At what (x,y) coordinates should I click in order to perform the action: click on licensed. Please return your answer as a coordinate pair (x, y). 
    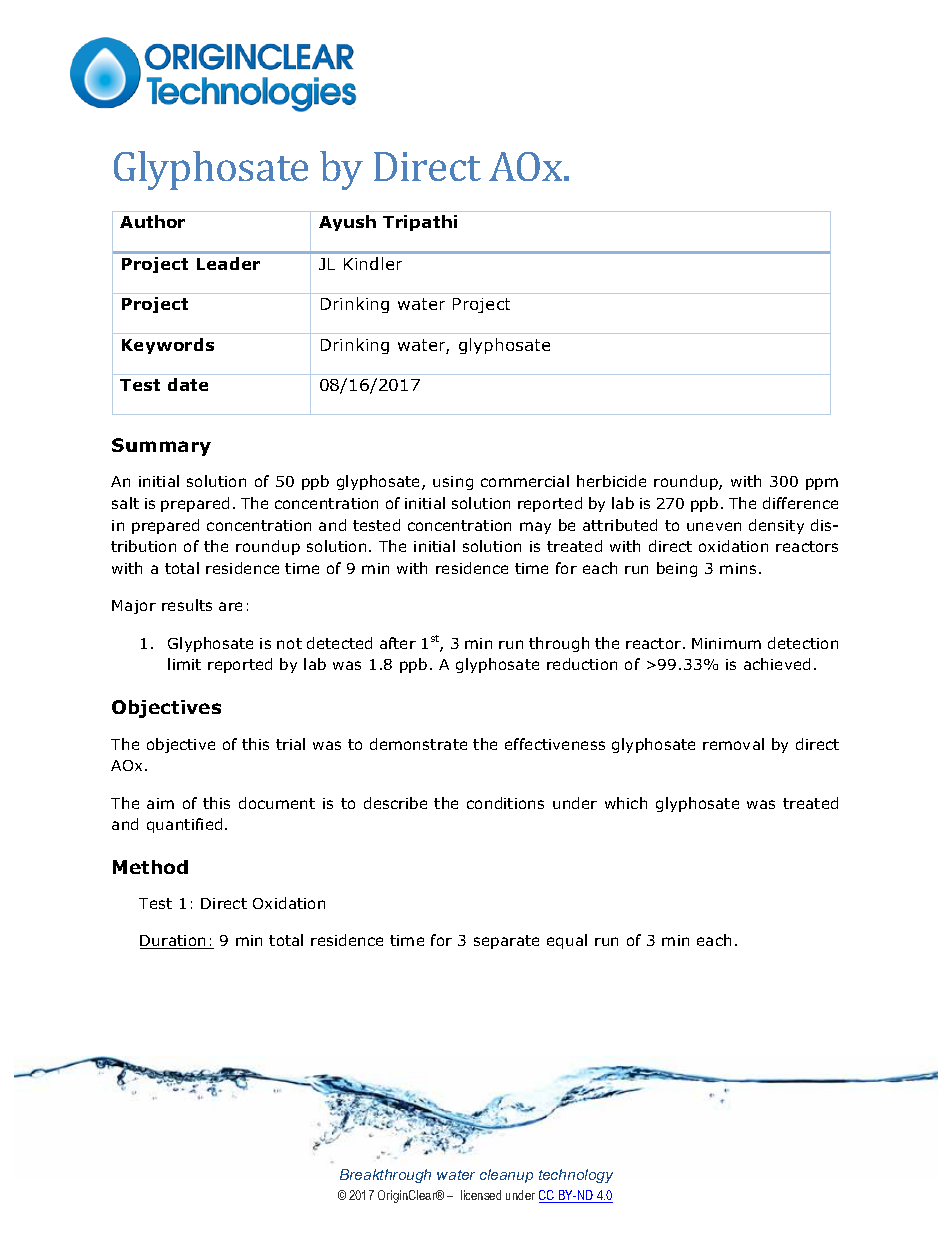
    Looking at the image, I should click on (481, 1195).
